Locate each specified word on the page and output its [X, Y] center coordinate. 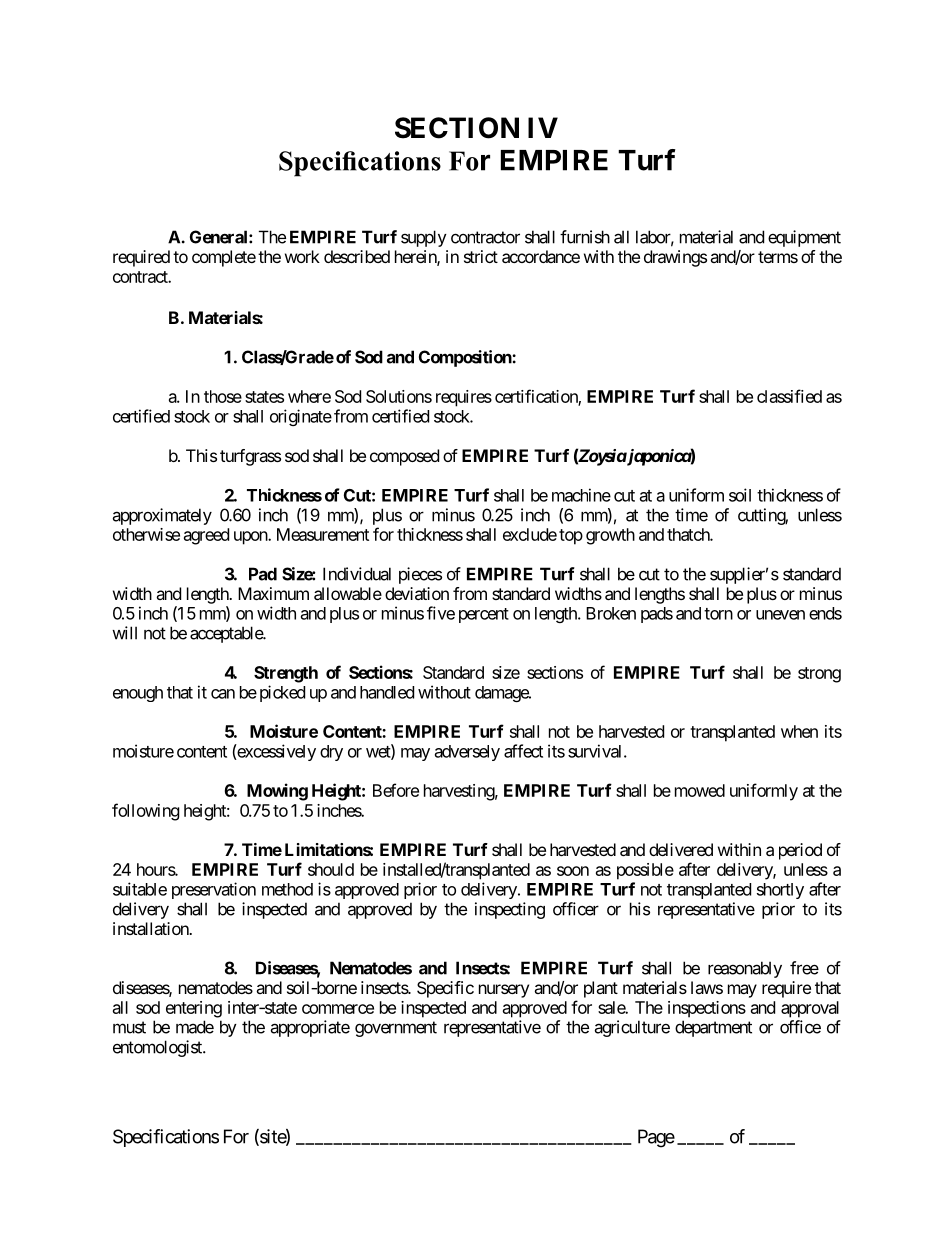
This [201, 455]
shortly [780, 891]
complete [224, 258]
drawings [675, 258]
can [223, 694]
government [396, 1029]
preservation [214, 890]
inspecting [510, 910]
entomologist [158, 1048]
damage [502, 694]
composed [404, 457]
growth [610, 536]
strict [481, 256]
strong [819, 675]
